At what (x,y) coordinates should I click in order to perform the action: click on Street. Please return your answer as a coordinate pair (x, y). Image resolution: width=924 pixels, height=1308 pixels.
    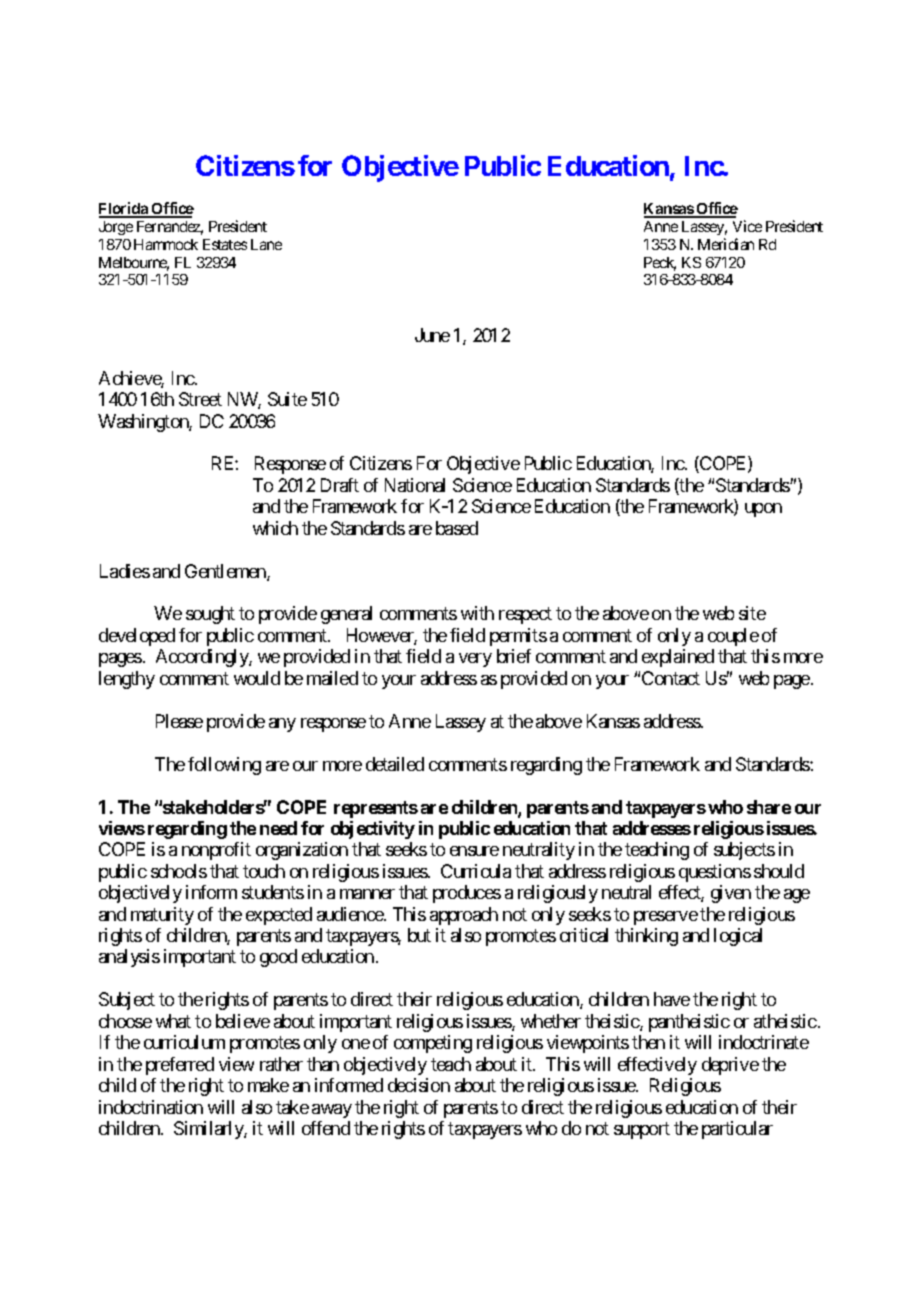
    Looking at the image, I should click on (200, 399).
